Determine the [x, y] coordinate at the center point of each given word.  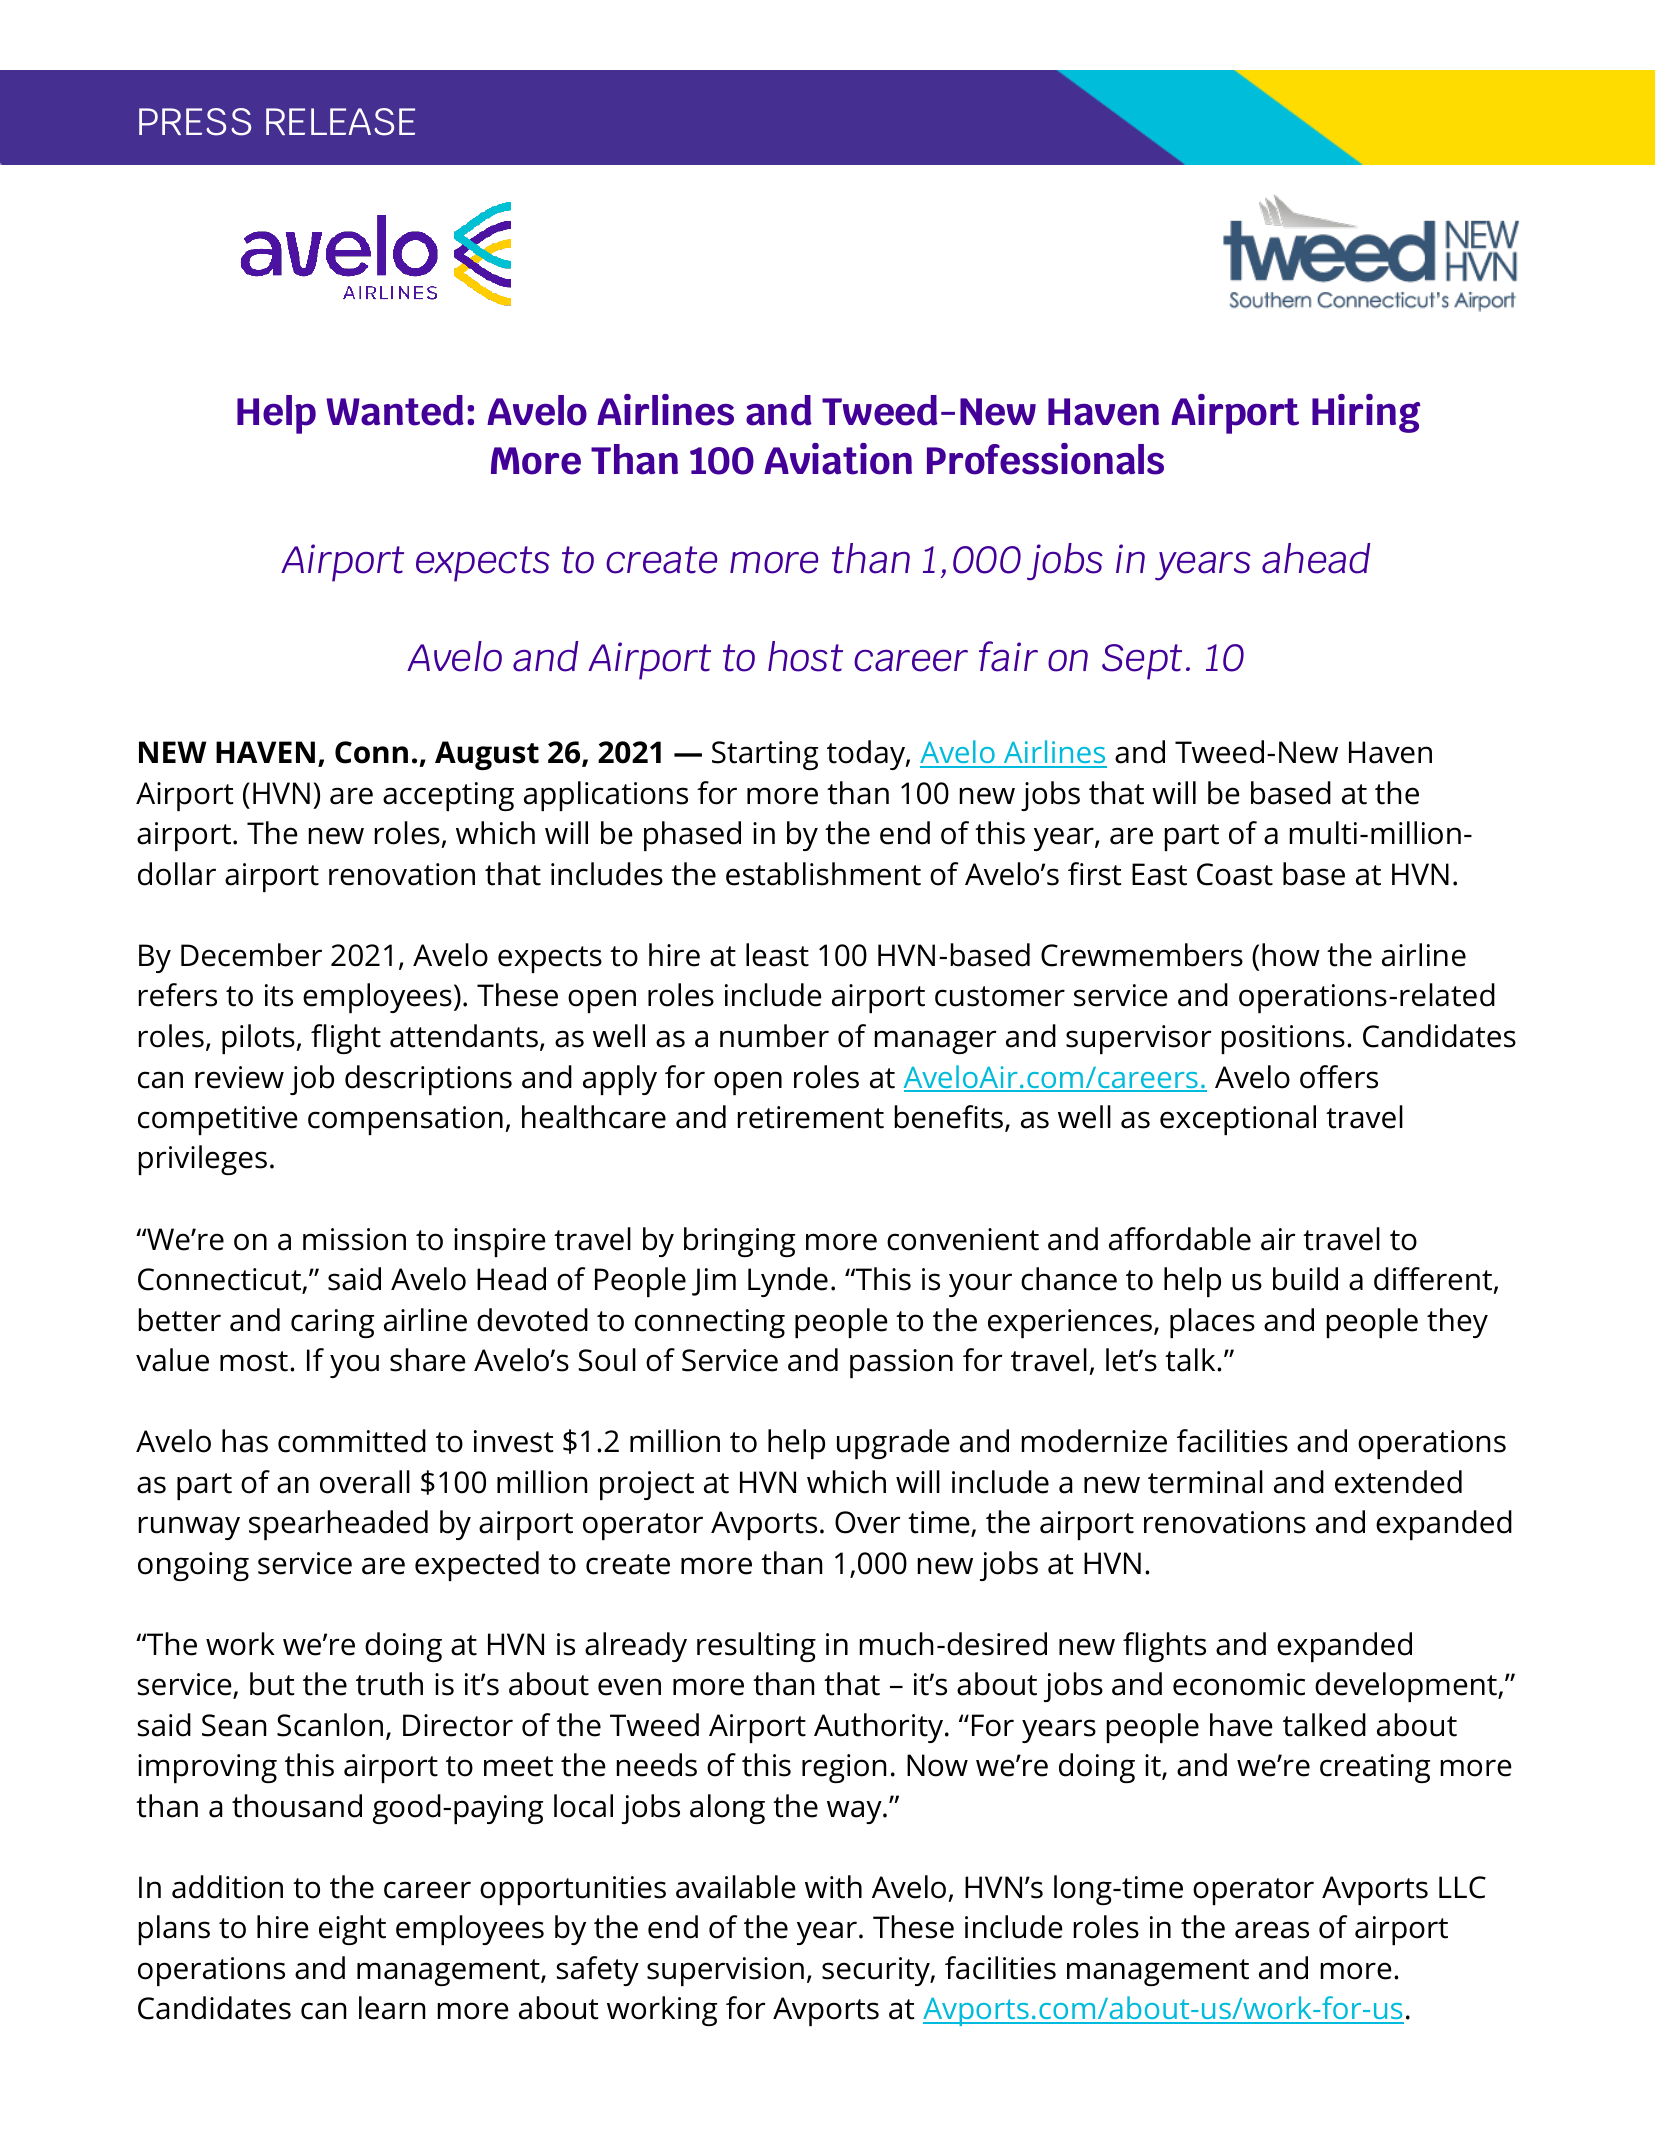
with [833, 1887]
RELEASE [340, 122]
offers [1339, 1077]
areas [1272, 1930]
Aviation [838, 459]
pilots [259, 1039]
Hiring [1366, 413]
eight [352, 1930]
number [774, 1036]
